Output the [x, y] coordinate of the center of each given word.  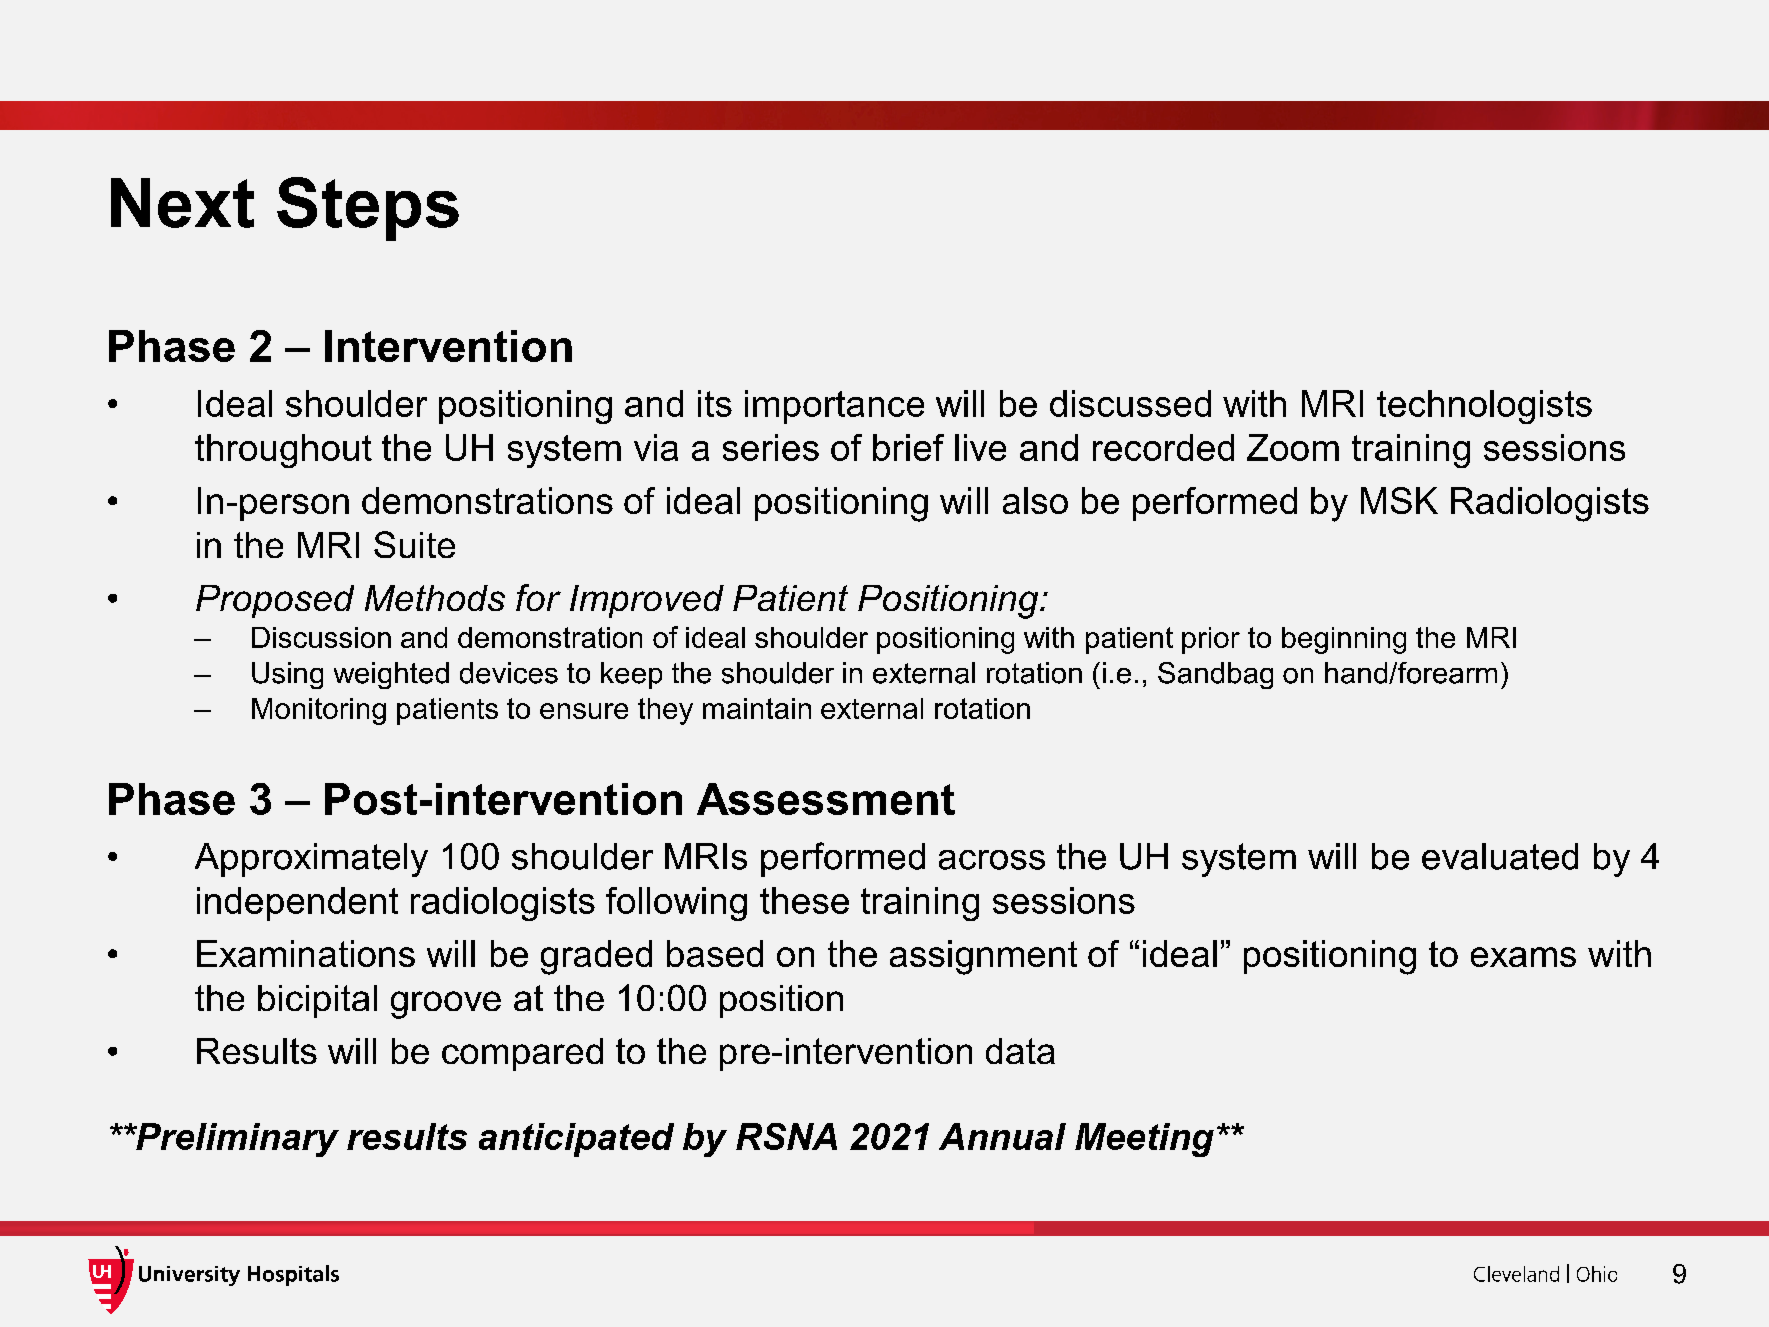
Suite [414, 544]
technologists [1484, 407]
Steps [368, 209]
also [1035, 500]
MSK [1399, 500]
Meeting [1144, 1140]
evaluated [1500, 856]
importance [834, 407]
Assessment [826, 799]
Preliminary [236, 1140]
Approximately [311, 860]
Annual [1002, 1136]
